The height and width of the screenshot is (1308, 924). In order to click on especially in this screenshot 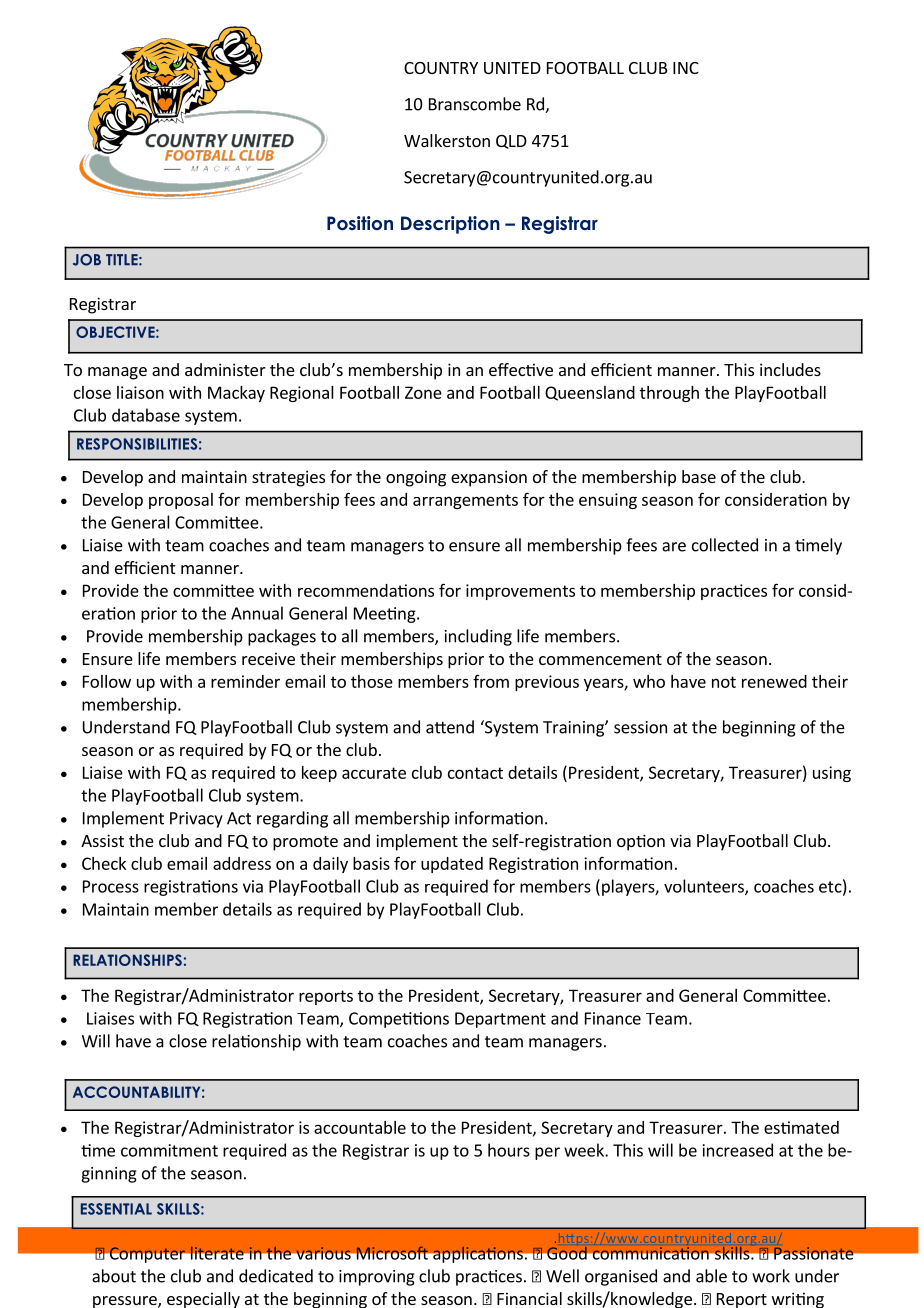, I will do `click(203, 1300)`.
